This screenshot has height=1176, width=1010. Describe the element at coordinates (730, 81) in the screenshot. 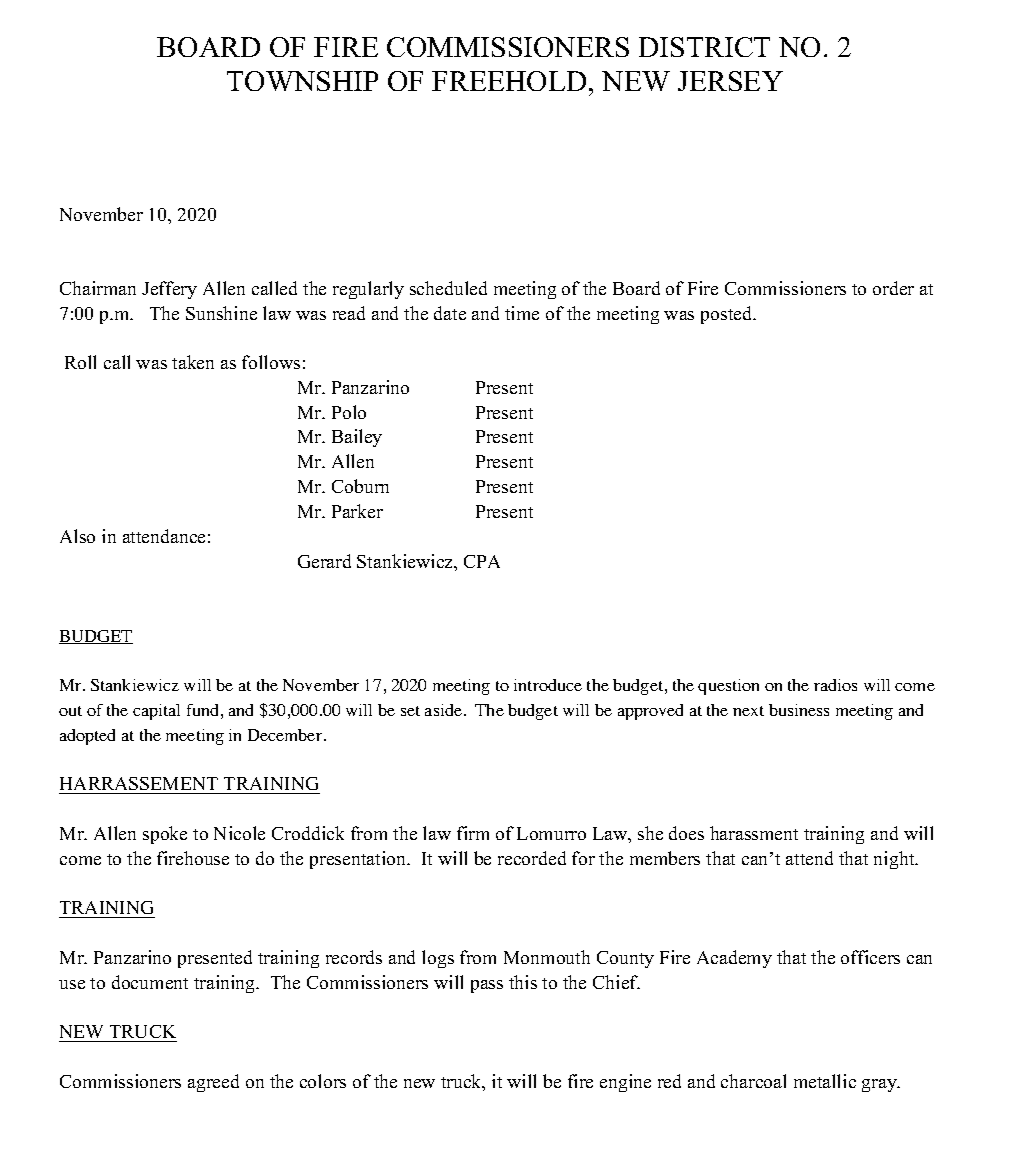

I see `JERSEY` at that location.
